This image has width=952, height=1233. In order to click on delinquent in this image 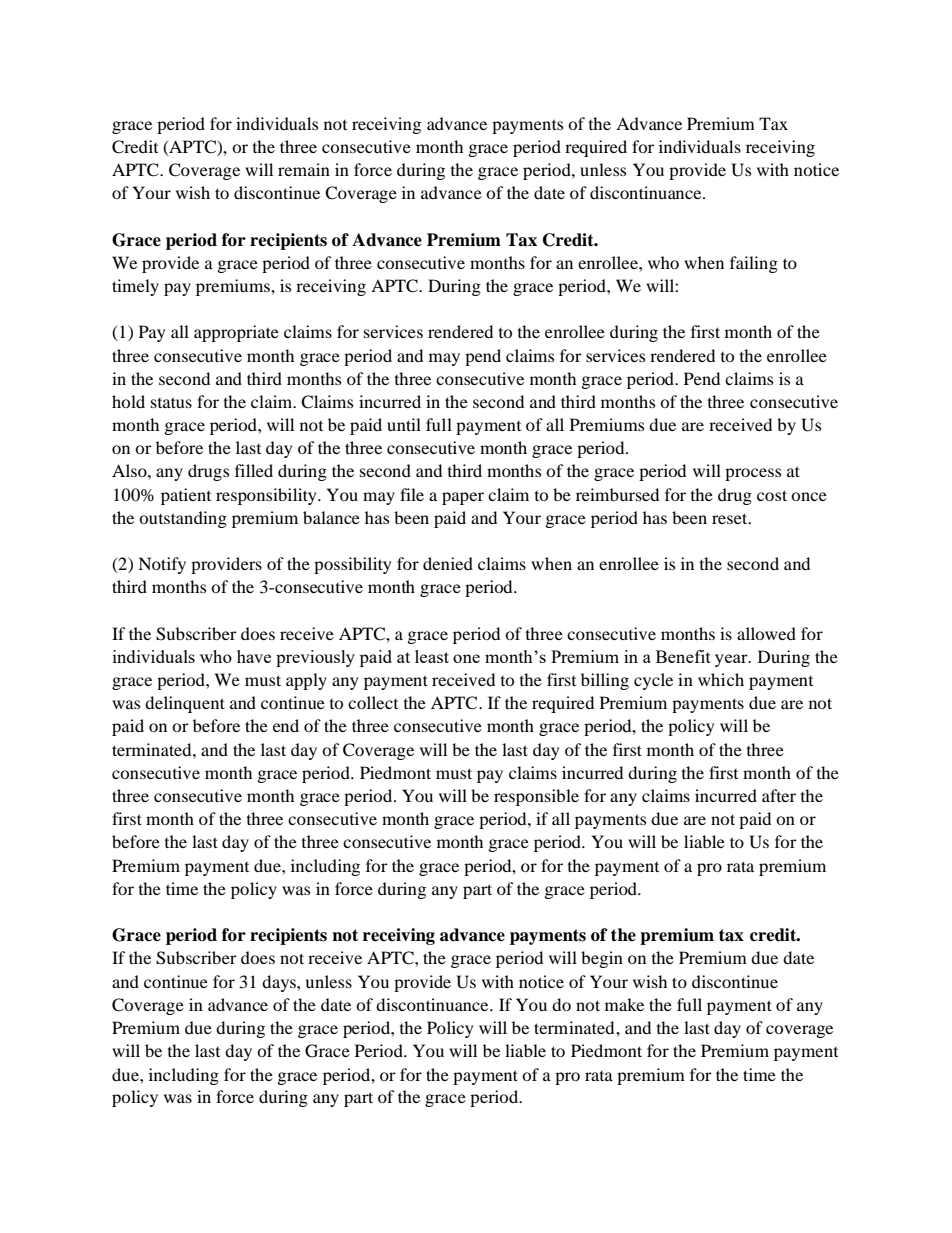, I will do `click(185, 704)`.
